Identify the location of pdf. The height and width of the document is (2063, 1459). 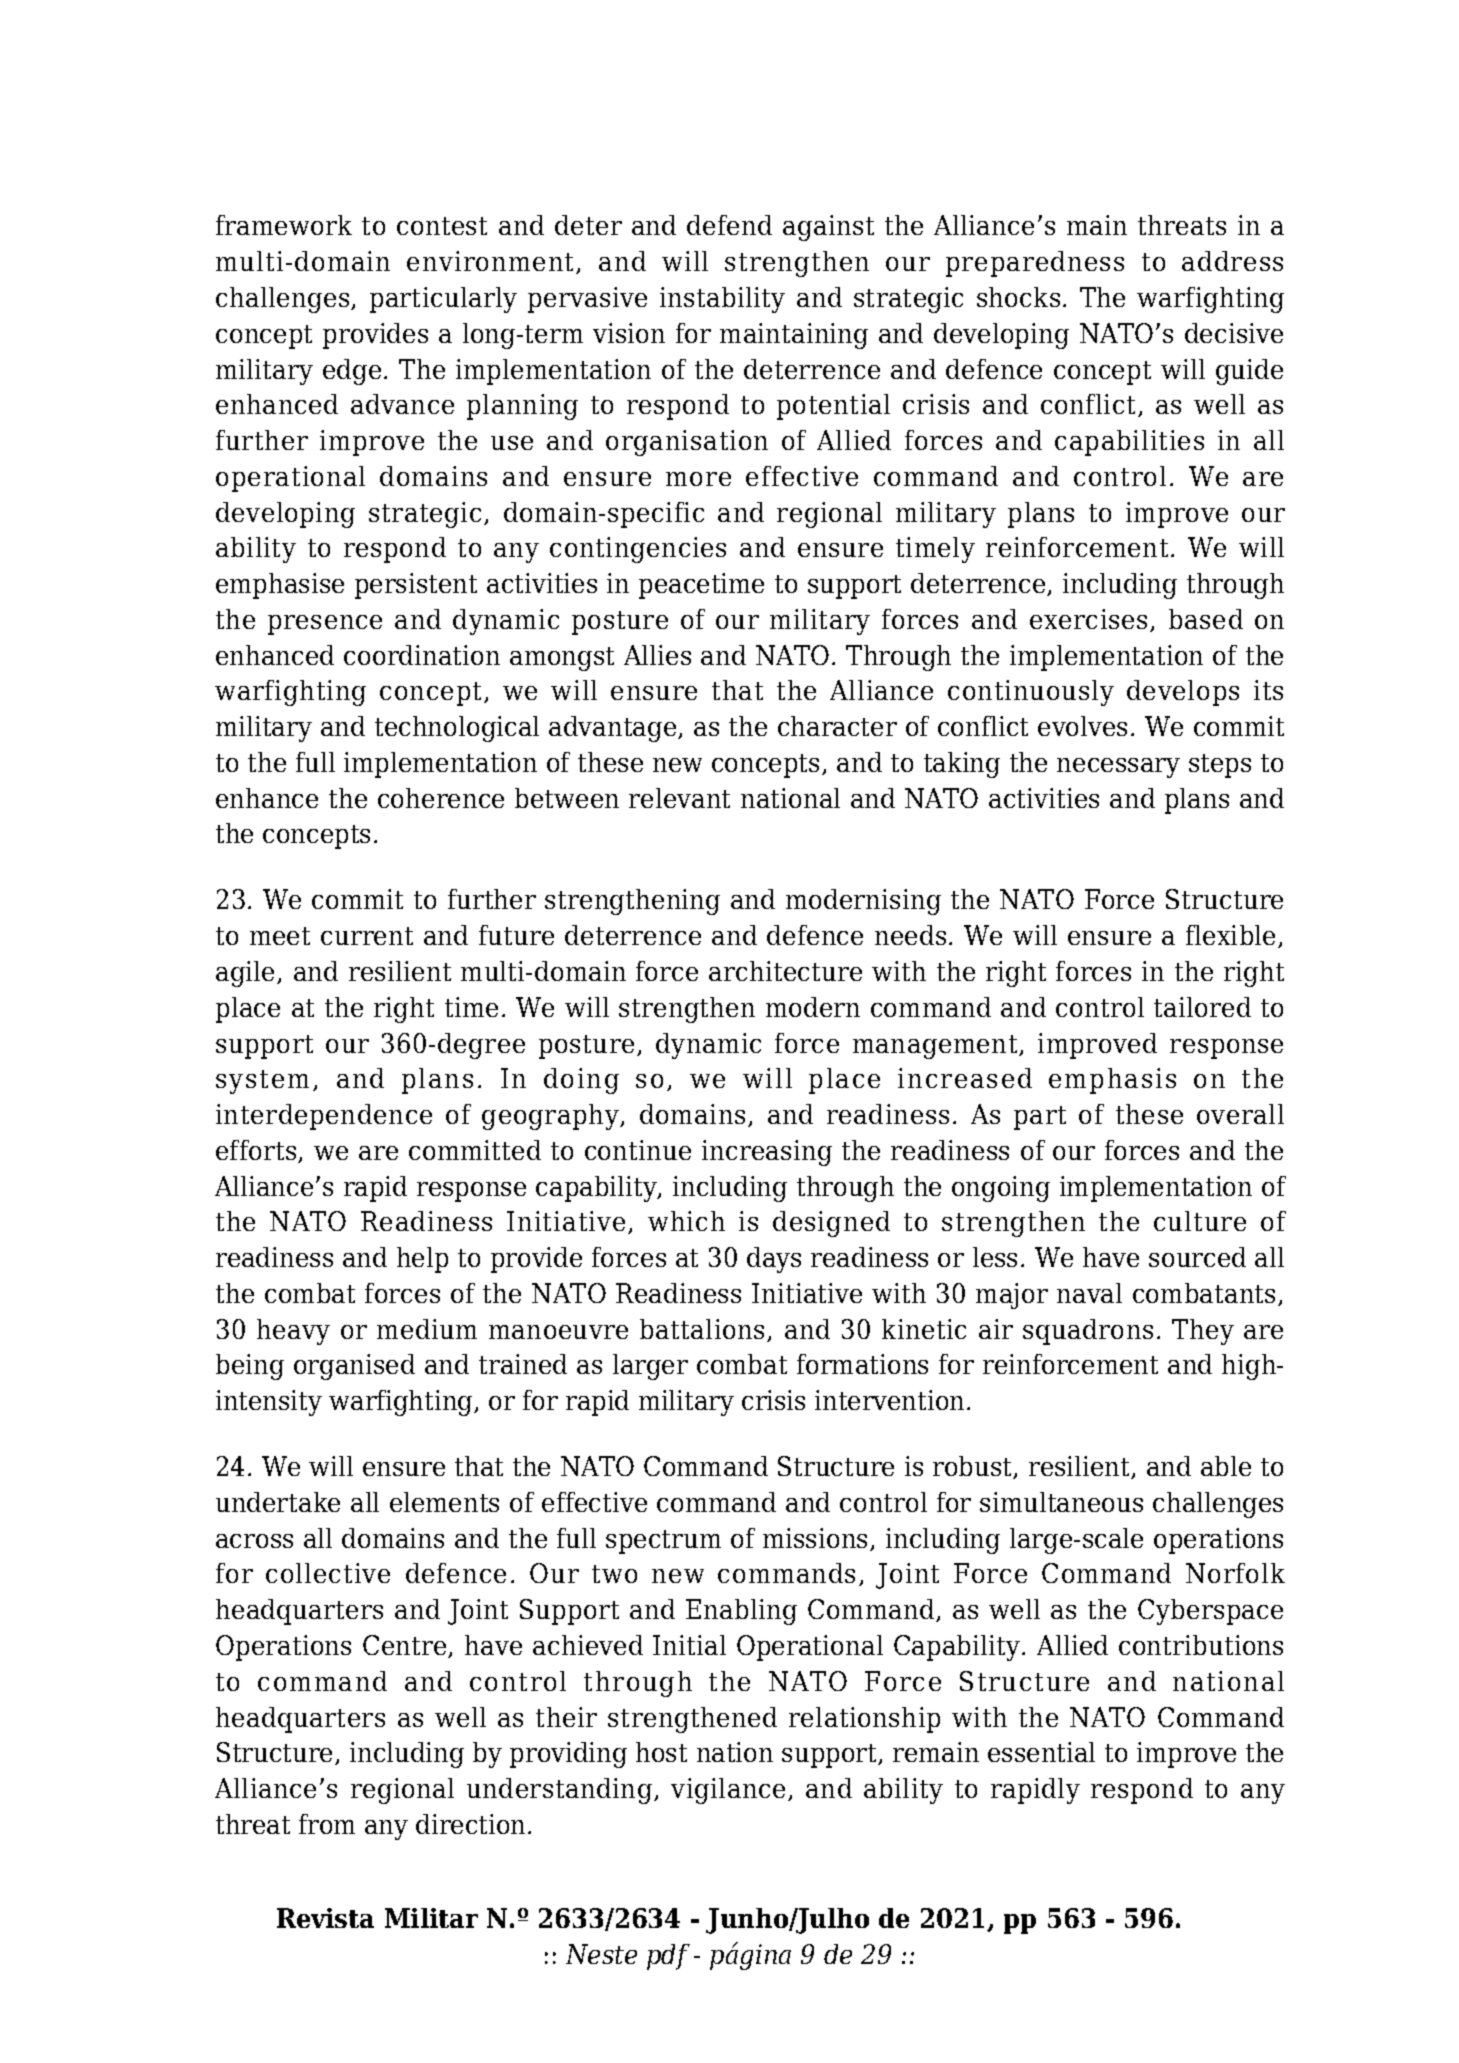
(668, 1957).
